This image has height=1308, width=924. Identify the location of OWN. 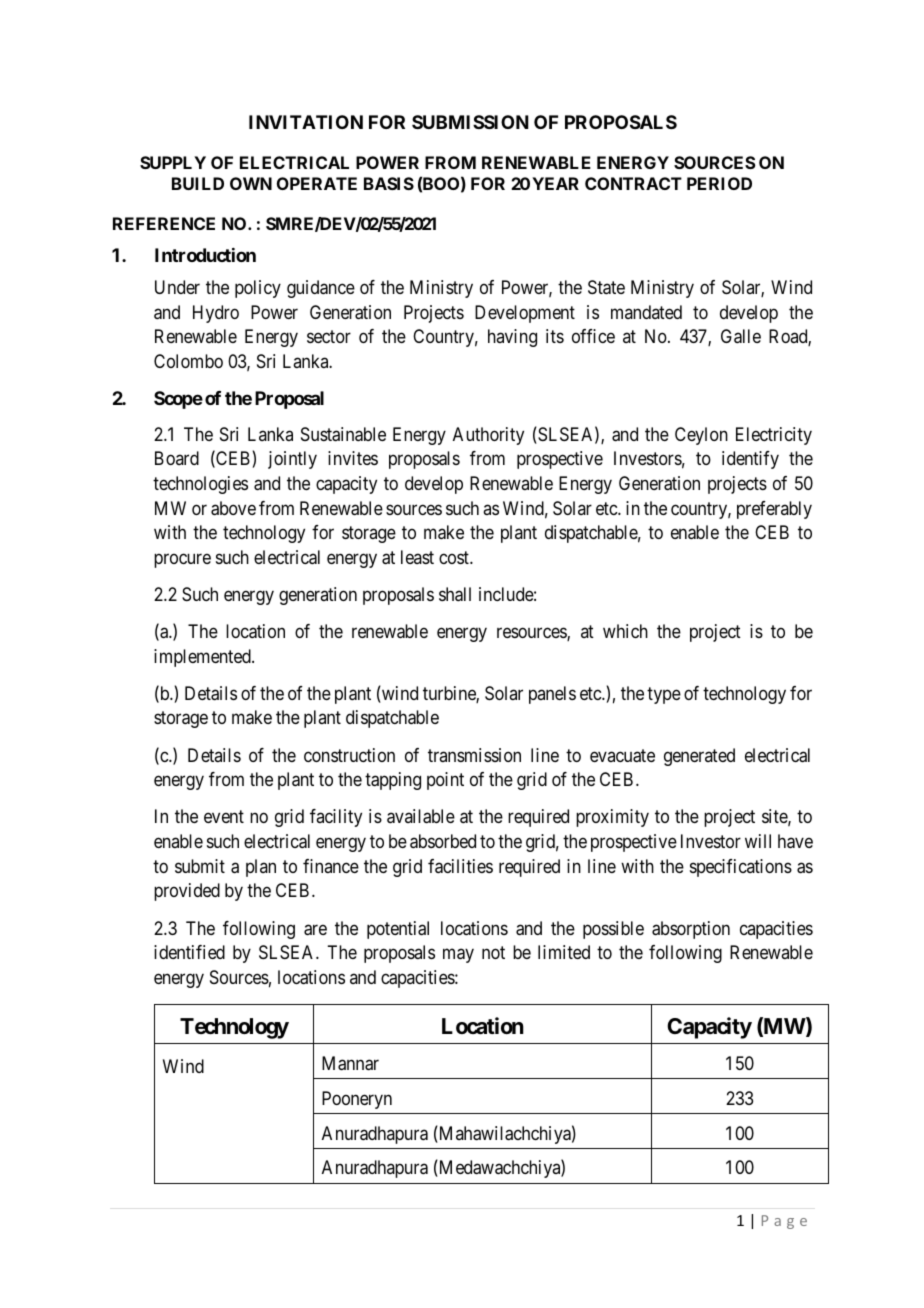
(251, 183).
